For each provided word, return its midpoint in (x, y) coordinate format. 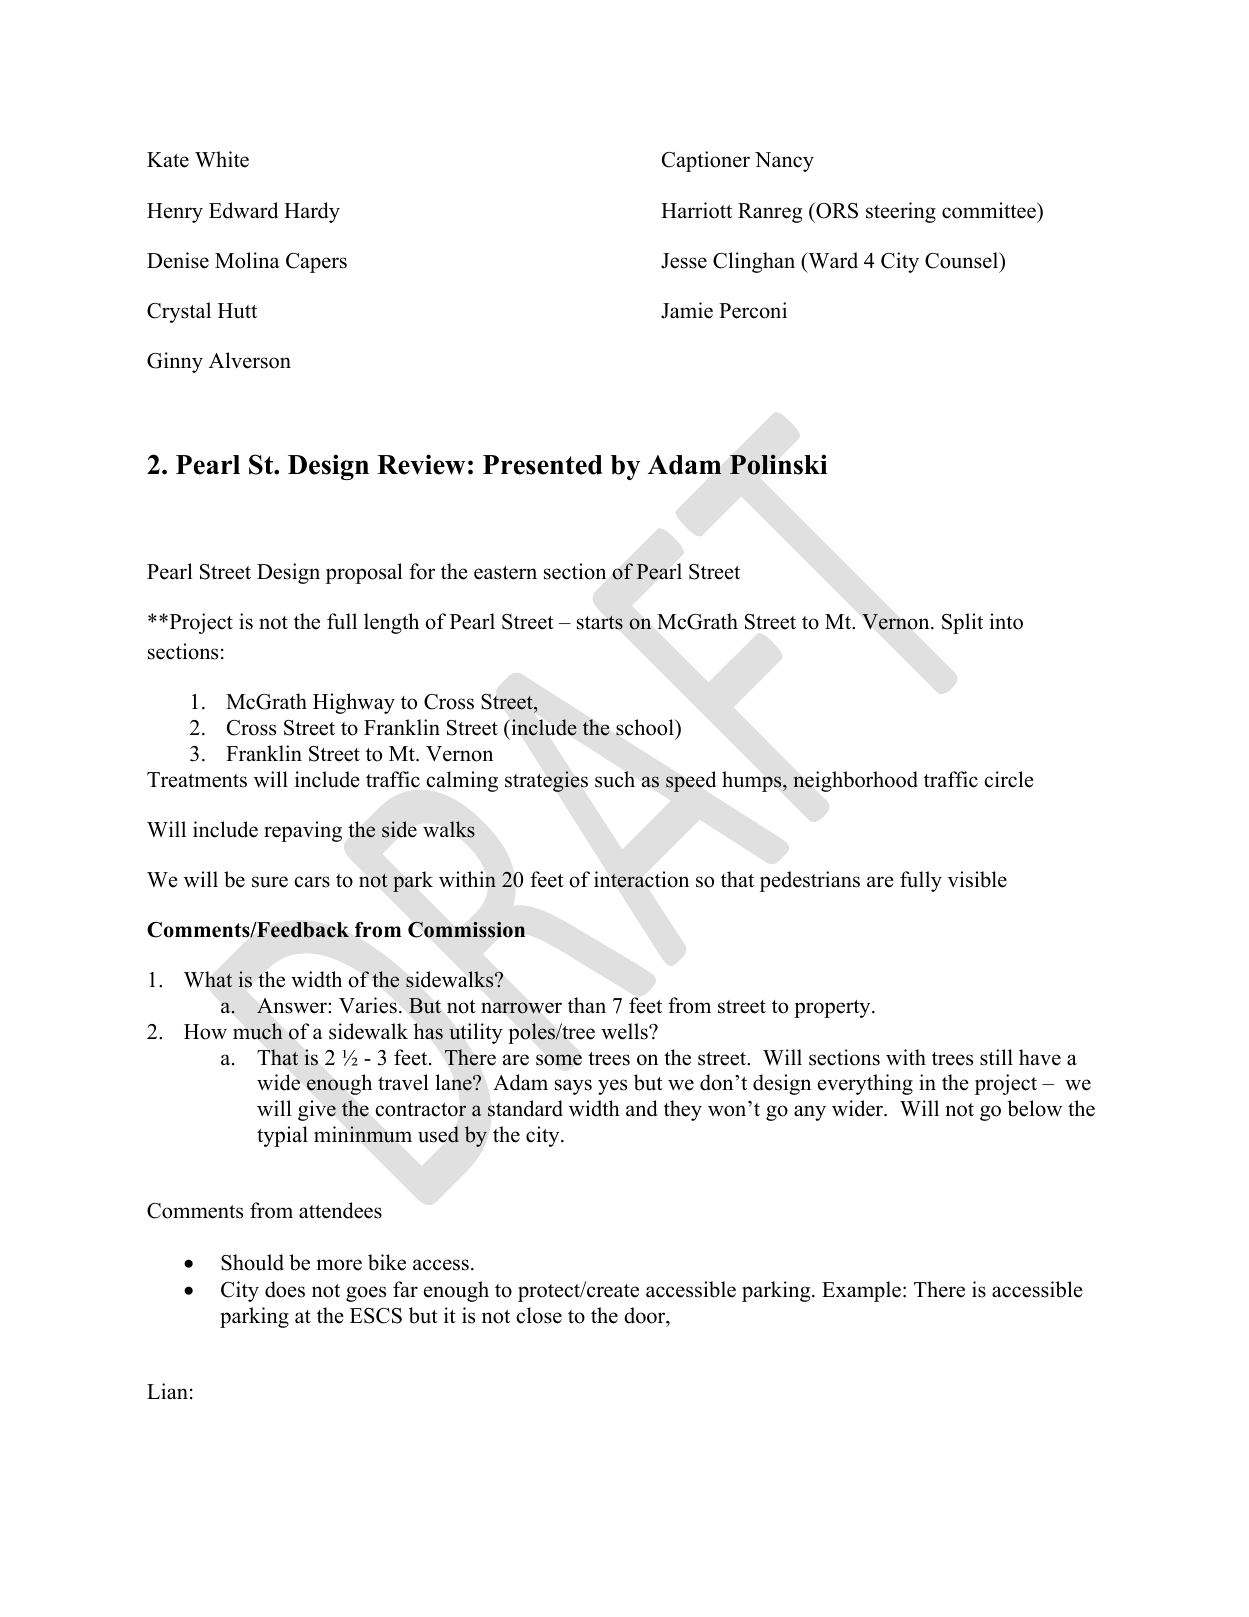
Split (962, 623)
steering (901, 212)
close (539, 1315)
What (208, 979)
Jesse (684, 261)
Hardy (312, 212)
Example (861, 1291)
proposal (364, 573)
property (833, 1009)
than (587, 1005)
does (285, 1289)
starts (600, 622)
